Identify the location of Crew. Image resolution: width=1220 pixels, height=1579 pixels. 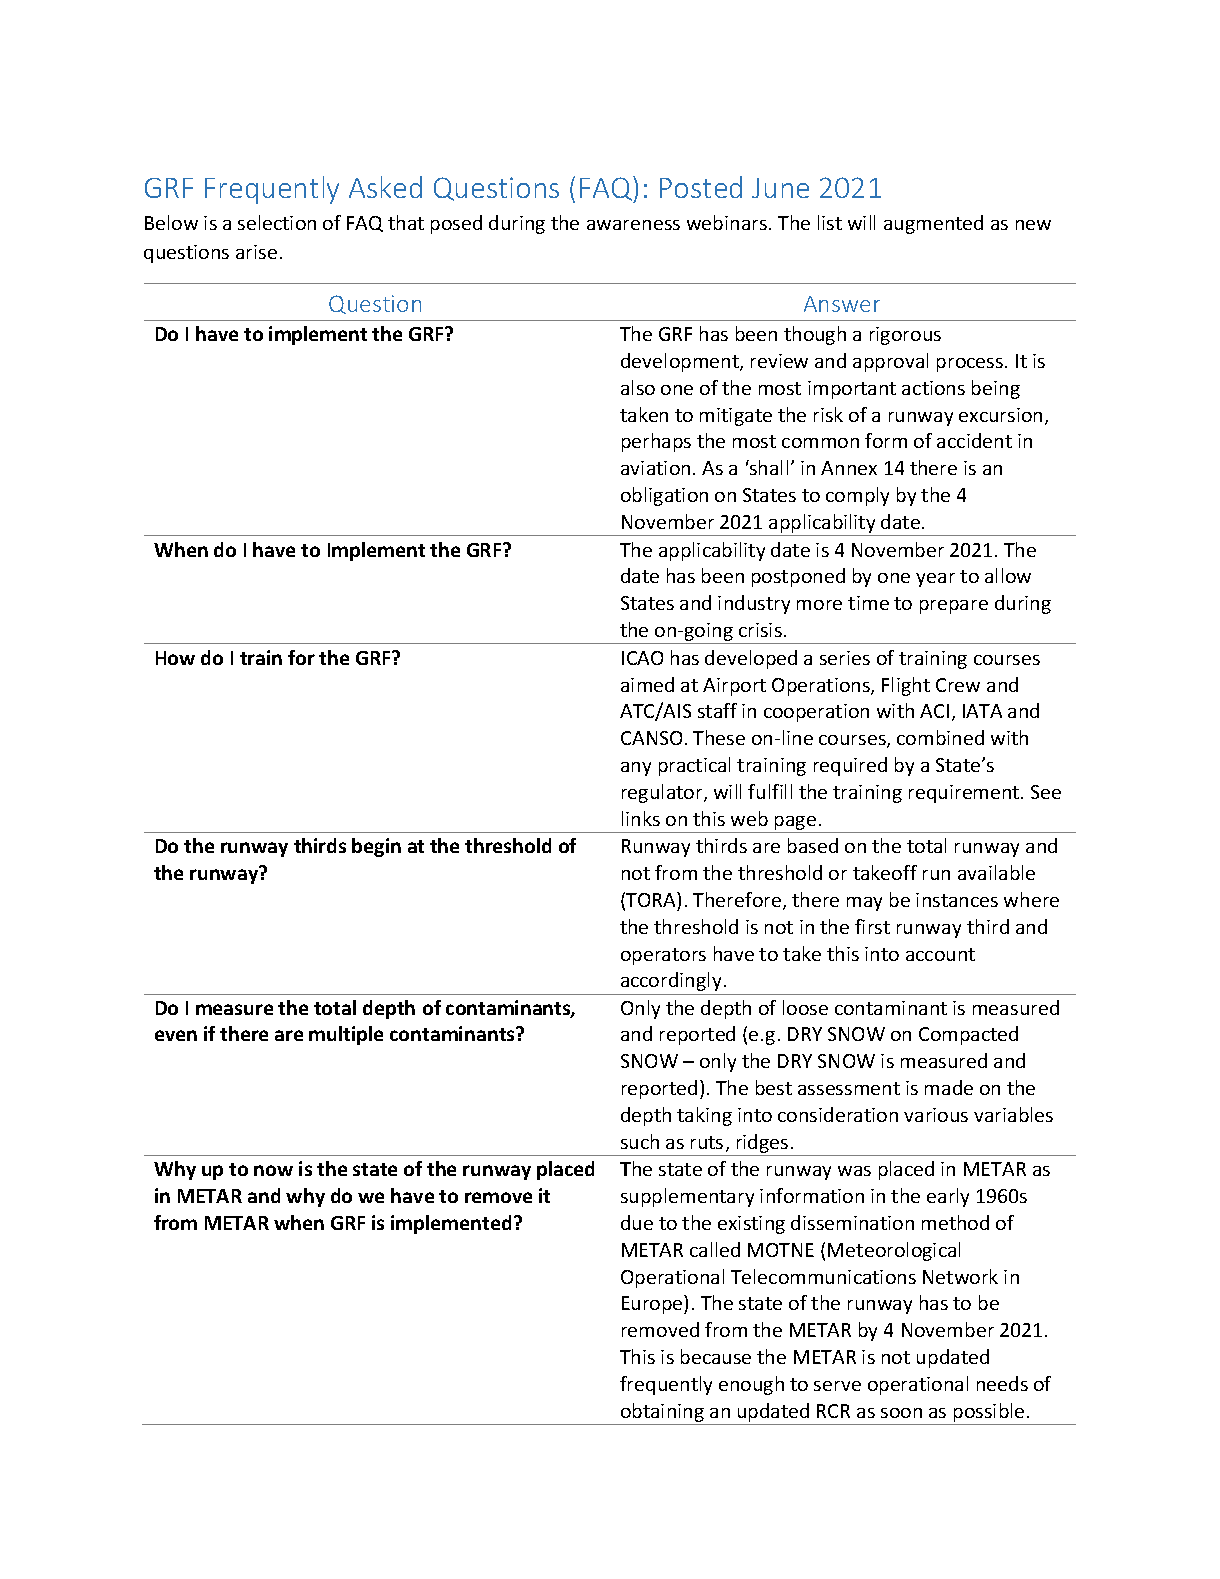
(958, 685).
